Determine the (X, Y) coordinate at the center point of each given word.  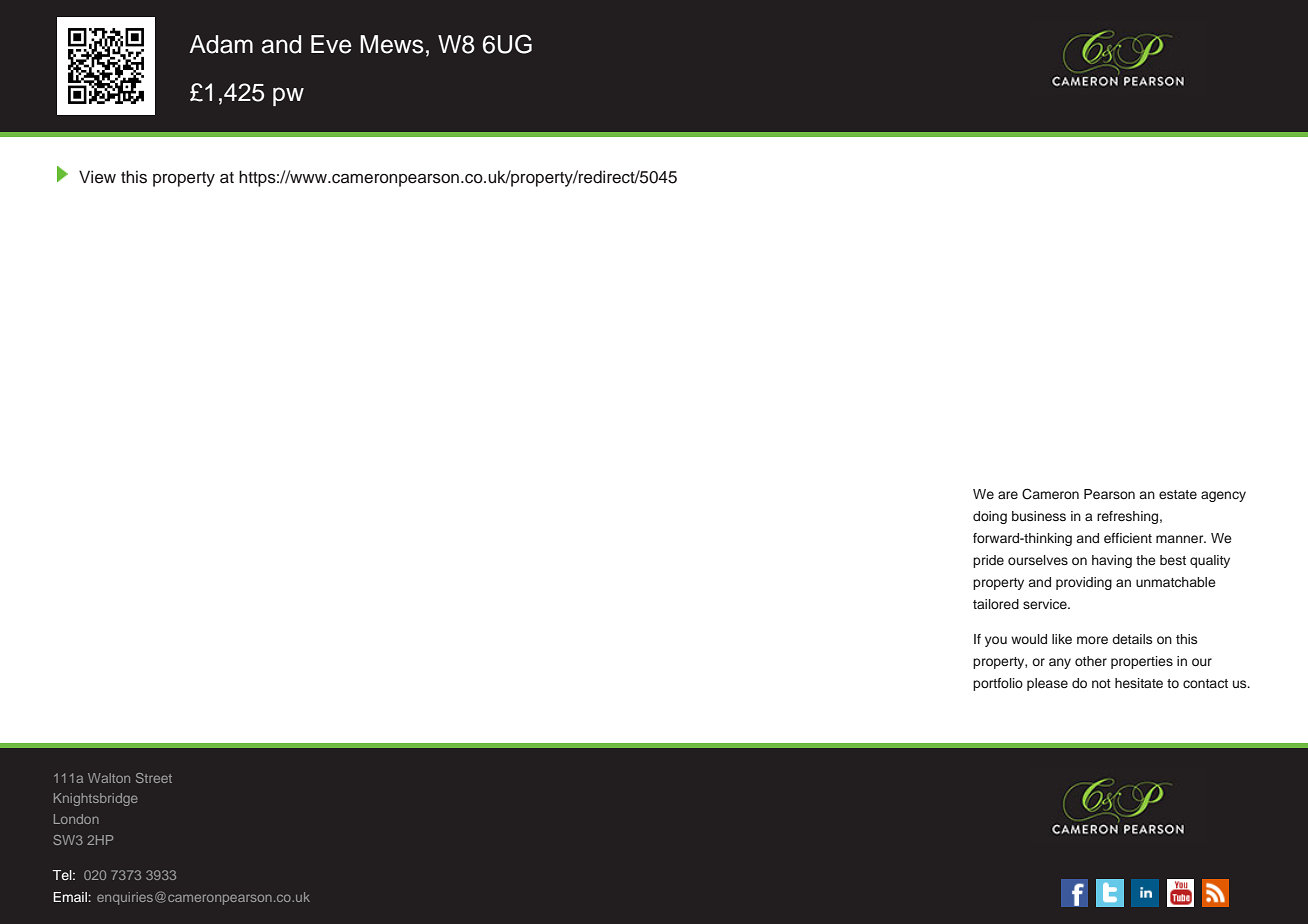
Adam (221, 44)
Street (154, 778)
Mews (392, 44)
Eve (331, 44)
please (1047, 684)
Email (71, 897)
